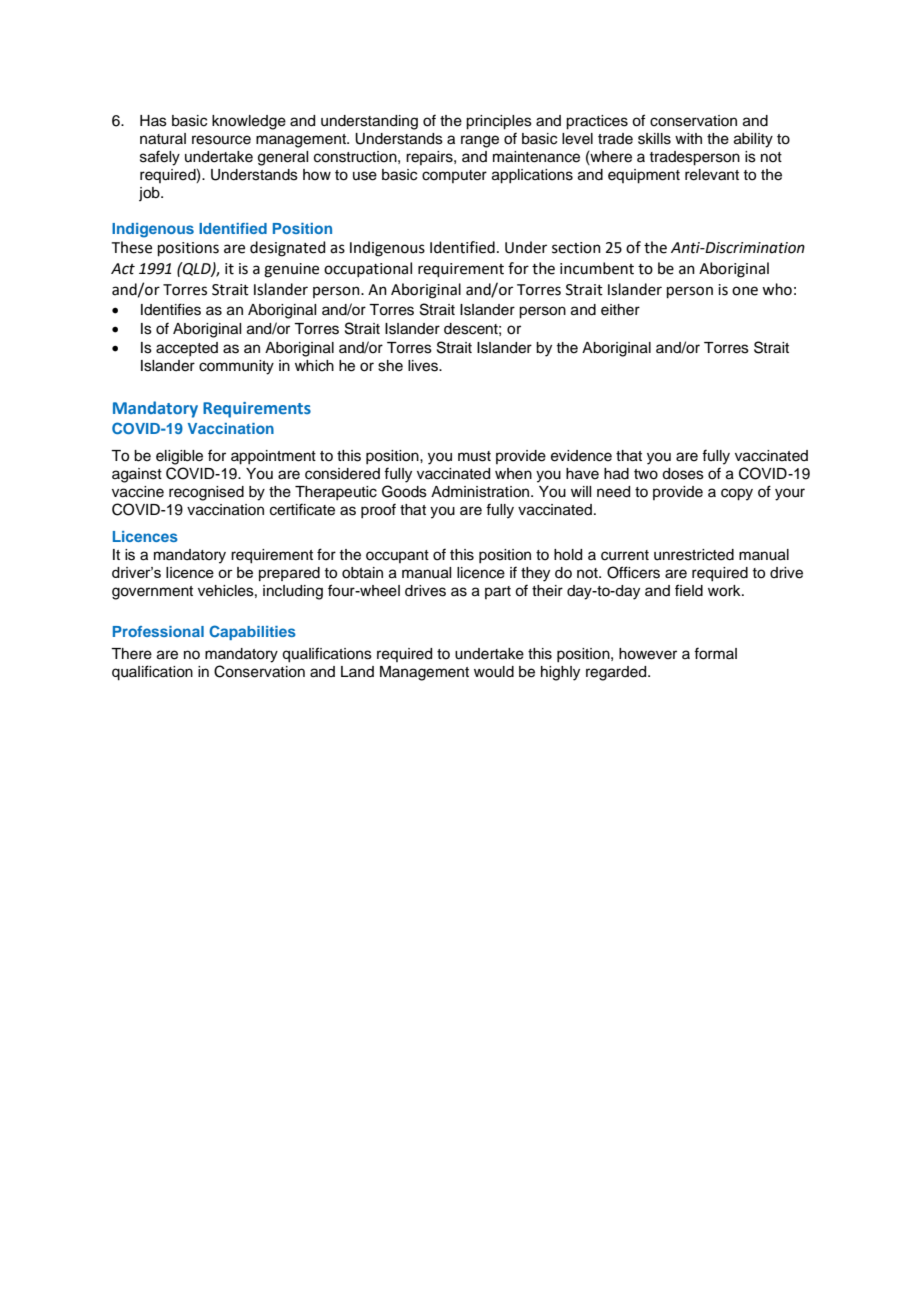 The image size is (924, 1308). Describe the element at coordinates (291, 270) in the screenshot. I see `genuine` at that location.
